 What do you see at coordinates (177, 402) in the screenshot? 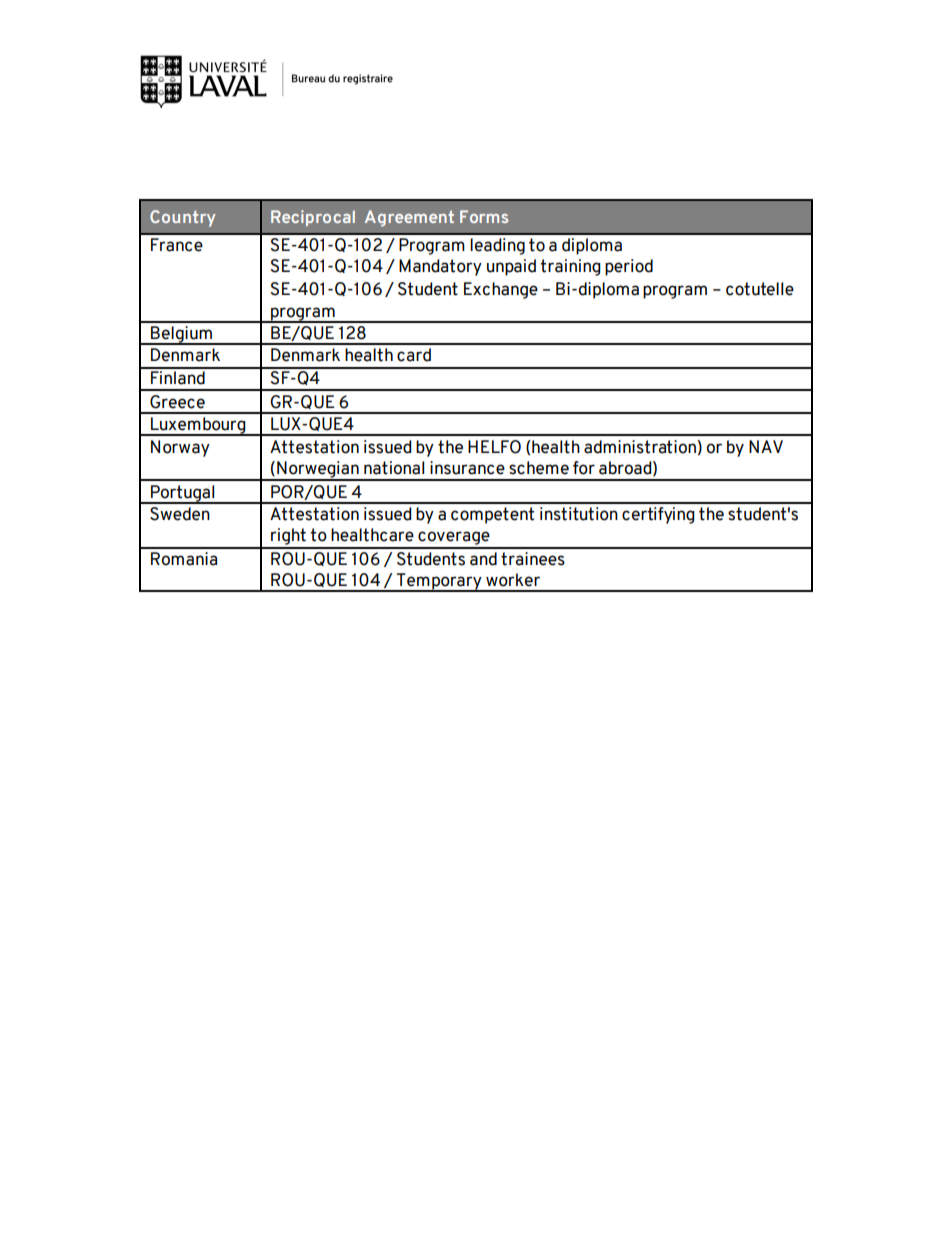
I see `Greece` at bounding box center [177, 402].
